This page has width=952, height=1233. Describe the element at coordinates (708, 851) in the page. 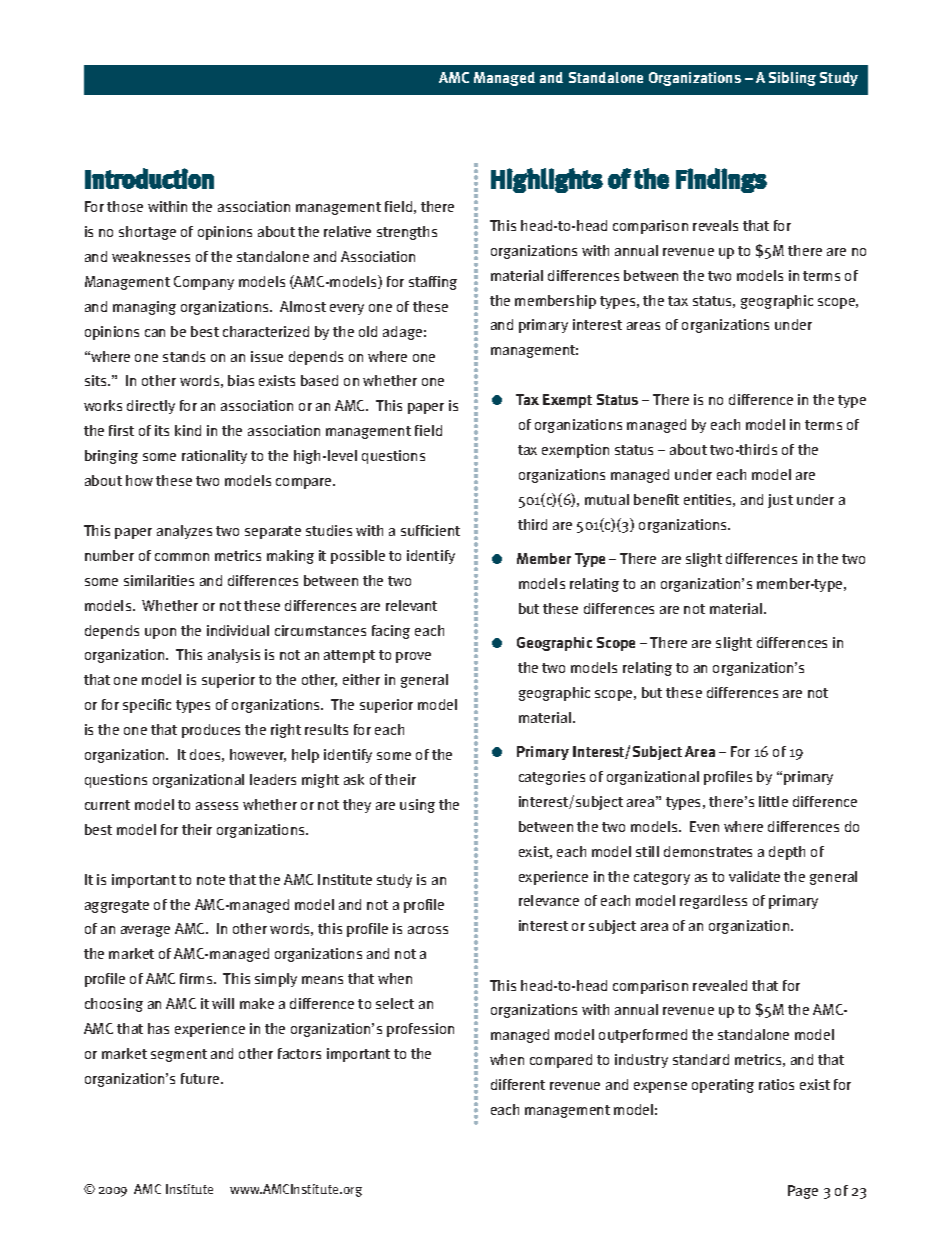

I see `demonstrates` at that location.
